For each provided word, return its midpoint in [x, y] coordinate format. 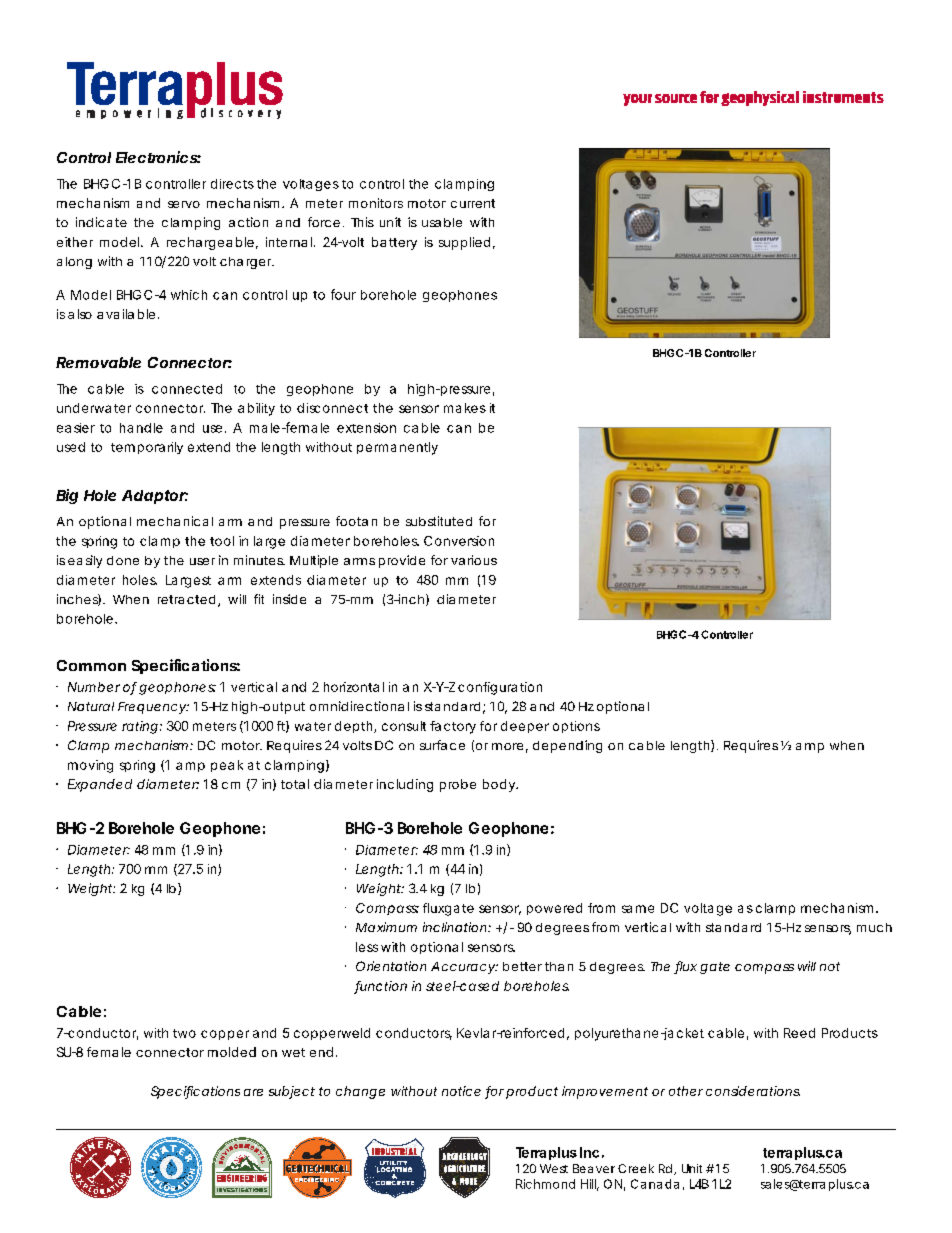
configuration [500, 688]
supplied [464, 243]
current [473, 203]
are [253, 1092]
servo [184, 204]
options [576, 727]
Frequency [153, 708]
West [554, 1168]
